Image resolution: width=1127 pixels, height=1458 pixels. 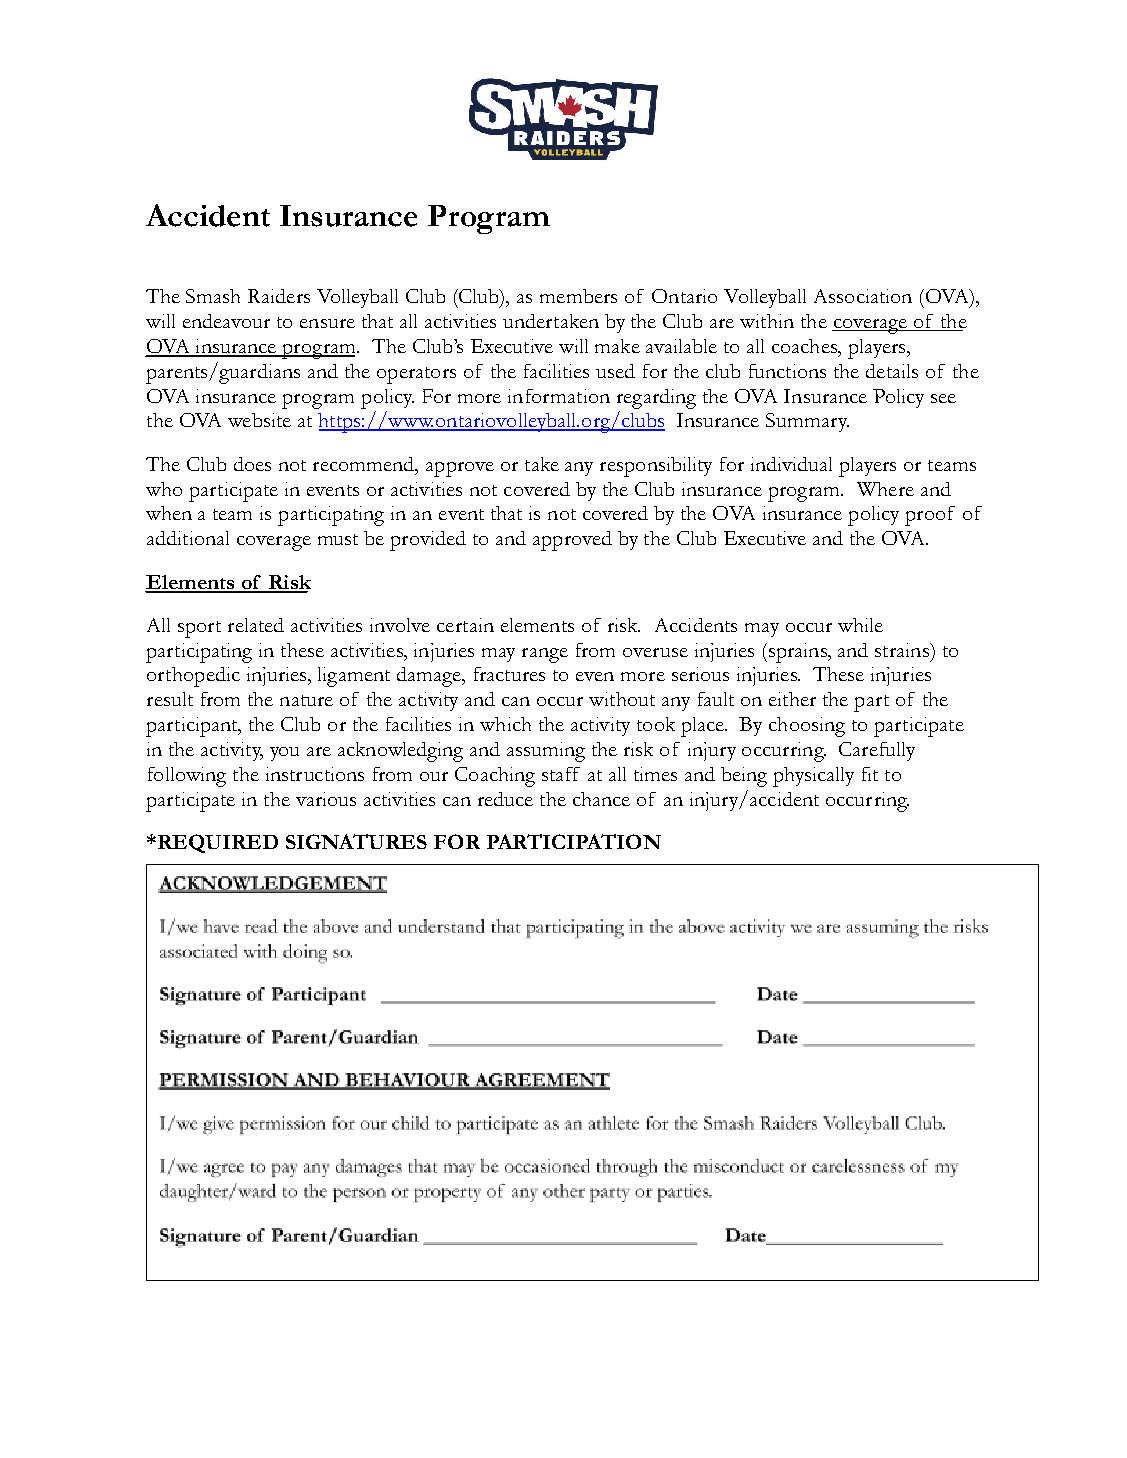 I want to click on responsibility, so click(x=656, y=467).
